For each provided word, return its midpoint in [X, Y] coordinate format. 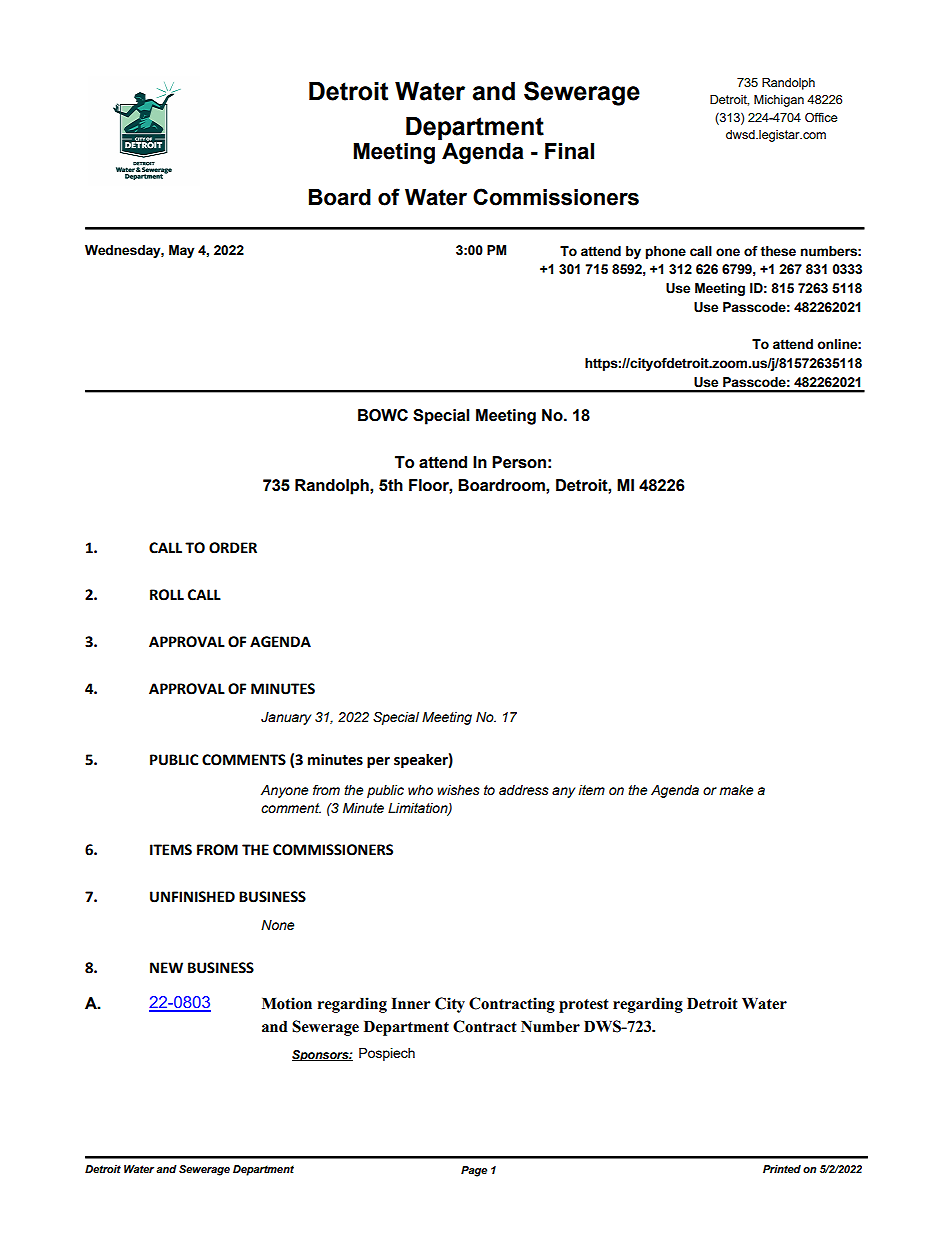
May [182, 251]
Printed [782, 1169]
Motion [287, 1003]
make [736, 790]
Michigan [779, 101]
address [524, 790]
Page [474, 1171]
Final [569, 151]
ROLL [167, 595]
